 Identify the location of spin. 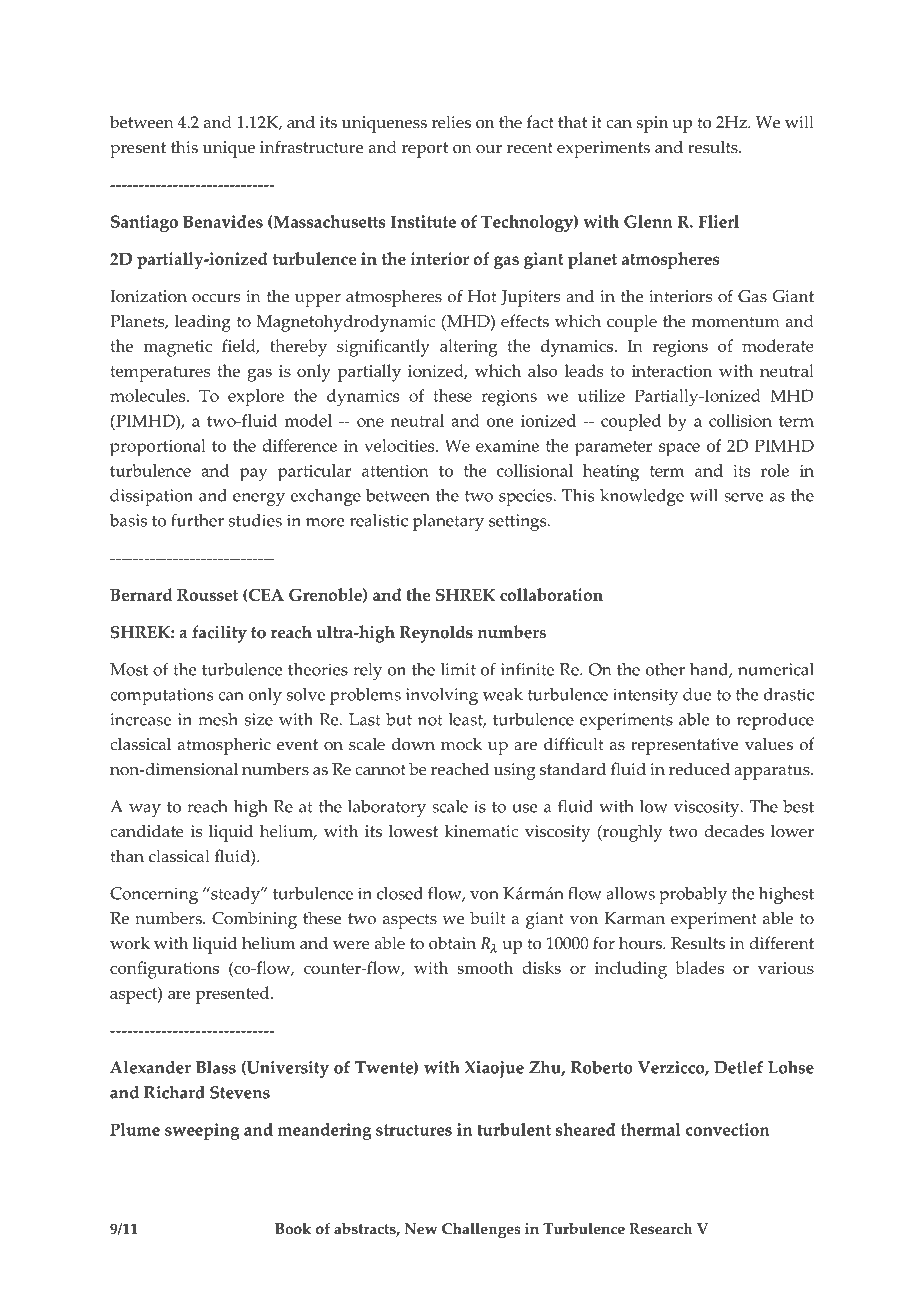
(652, 124).
